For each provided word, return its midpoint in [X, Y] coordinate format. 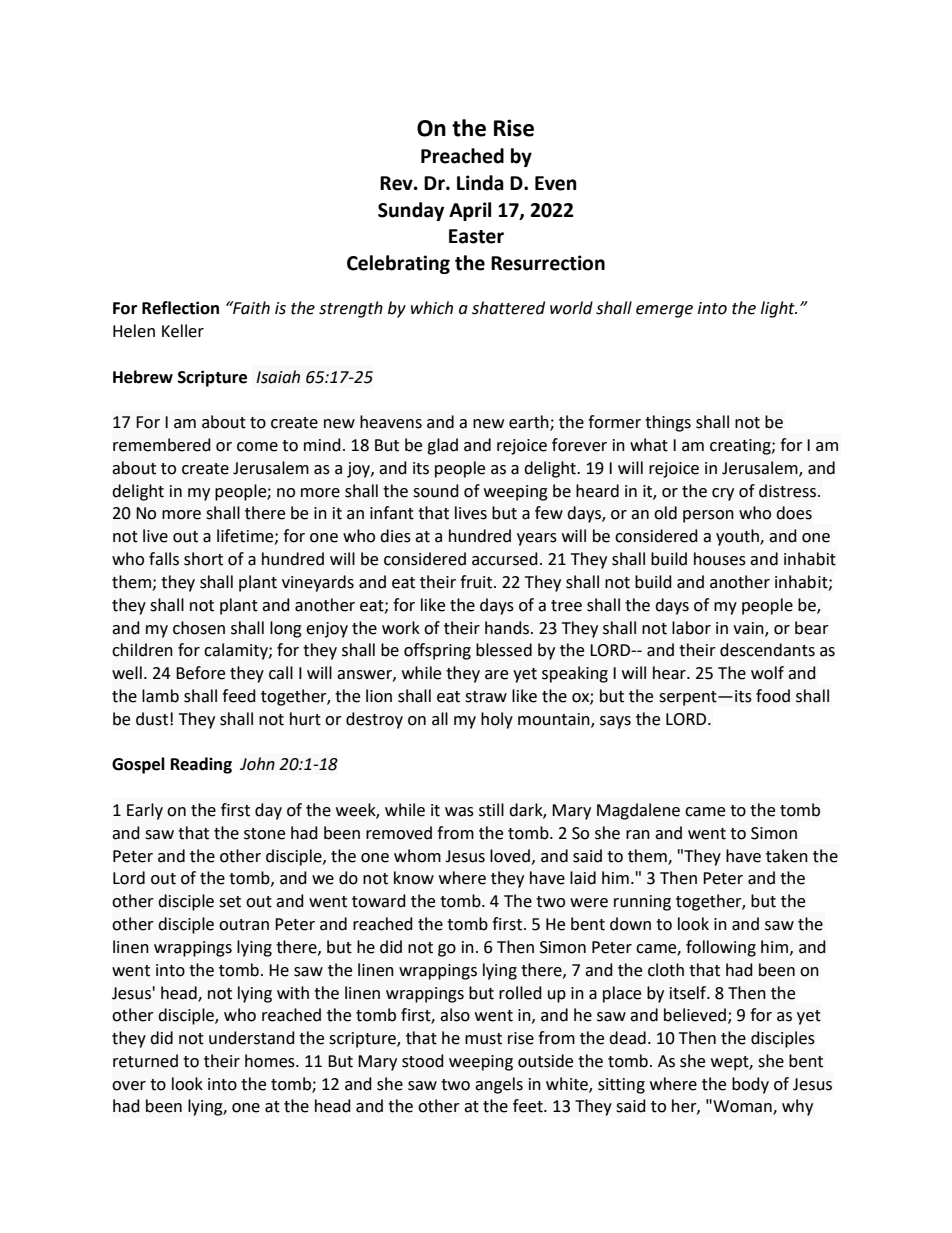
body [750, 1085]
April [470, 211]
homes [271, 1061]
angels [499, 1085]
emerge [664, 311]
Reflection [180, 308]
